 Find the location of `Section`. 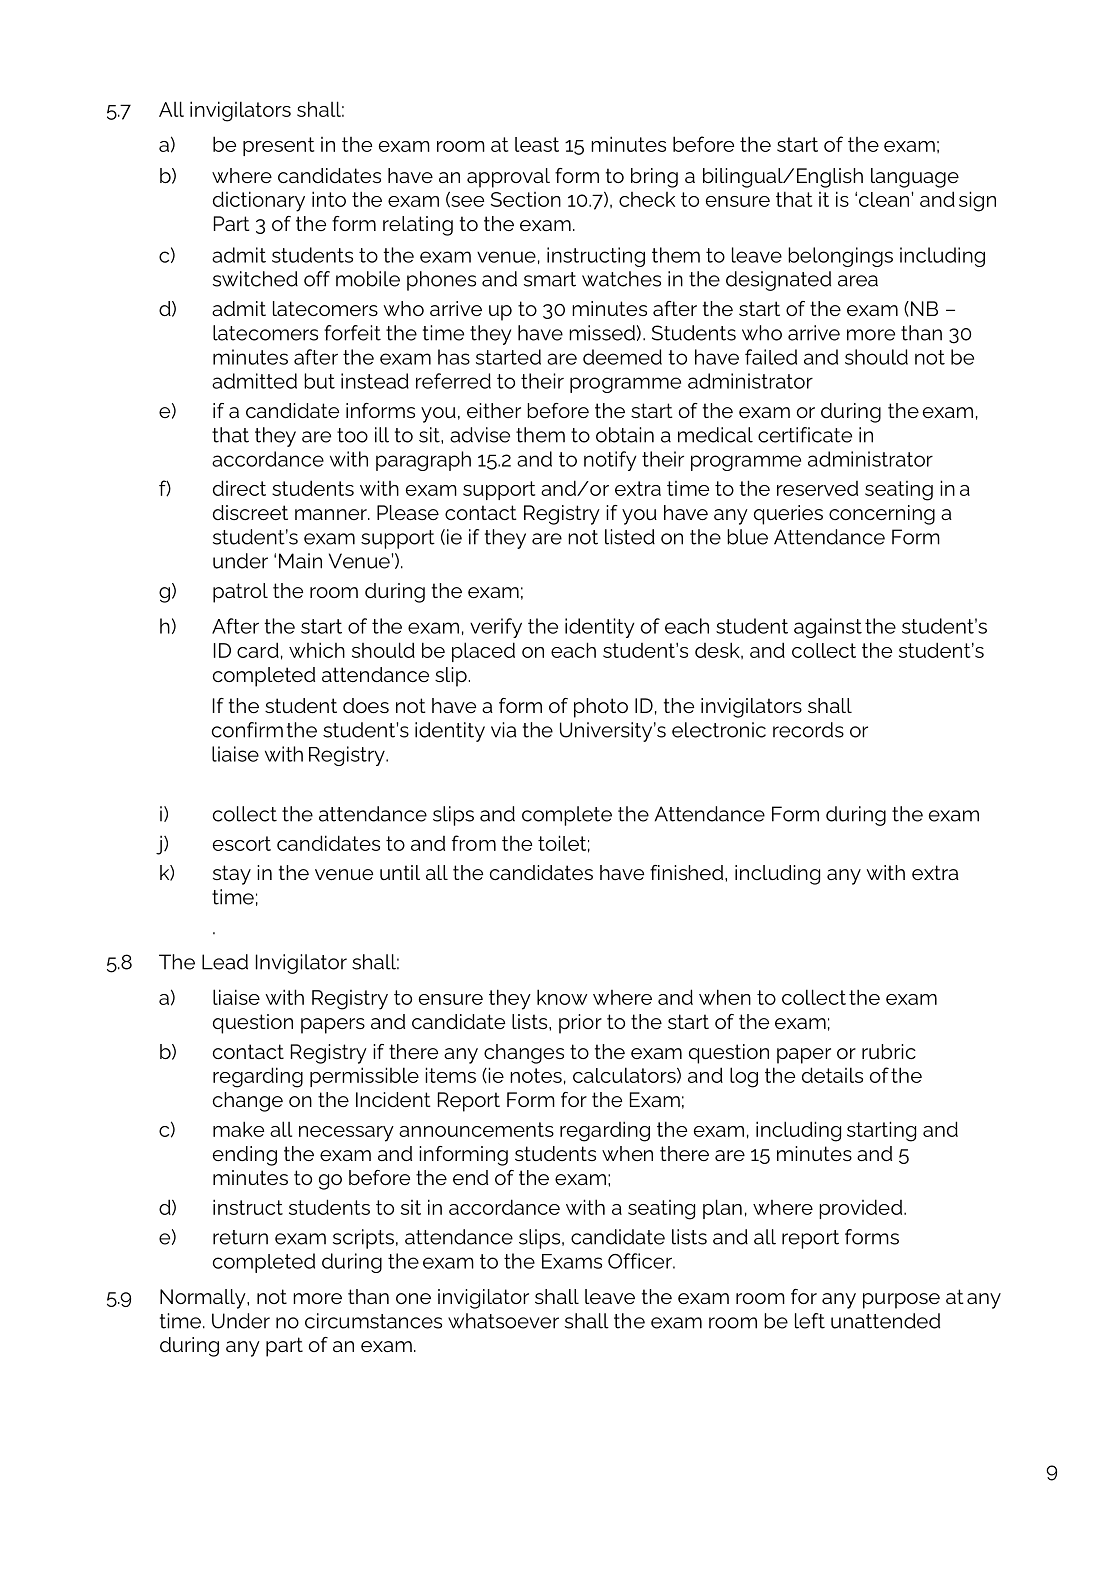

Section is located at coordinates (526, 199).
